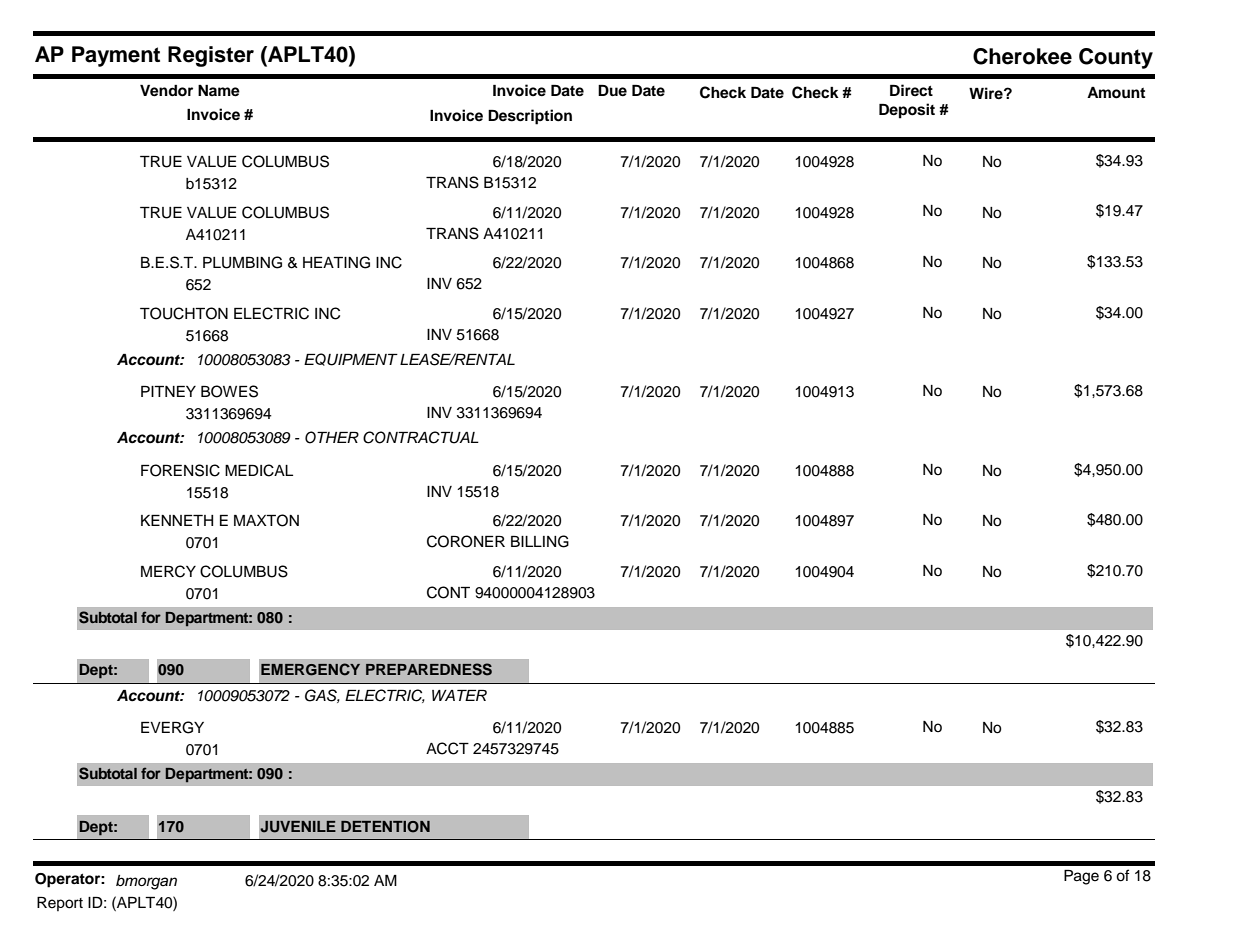  What do you see at coordinates (466, 541) in the document?
I see `CORONER` at bounding box center [466, 541].
